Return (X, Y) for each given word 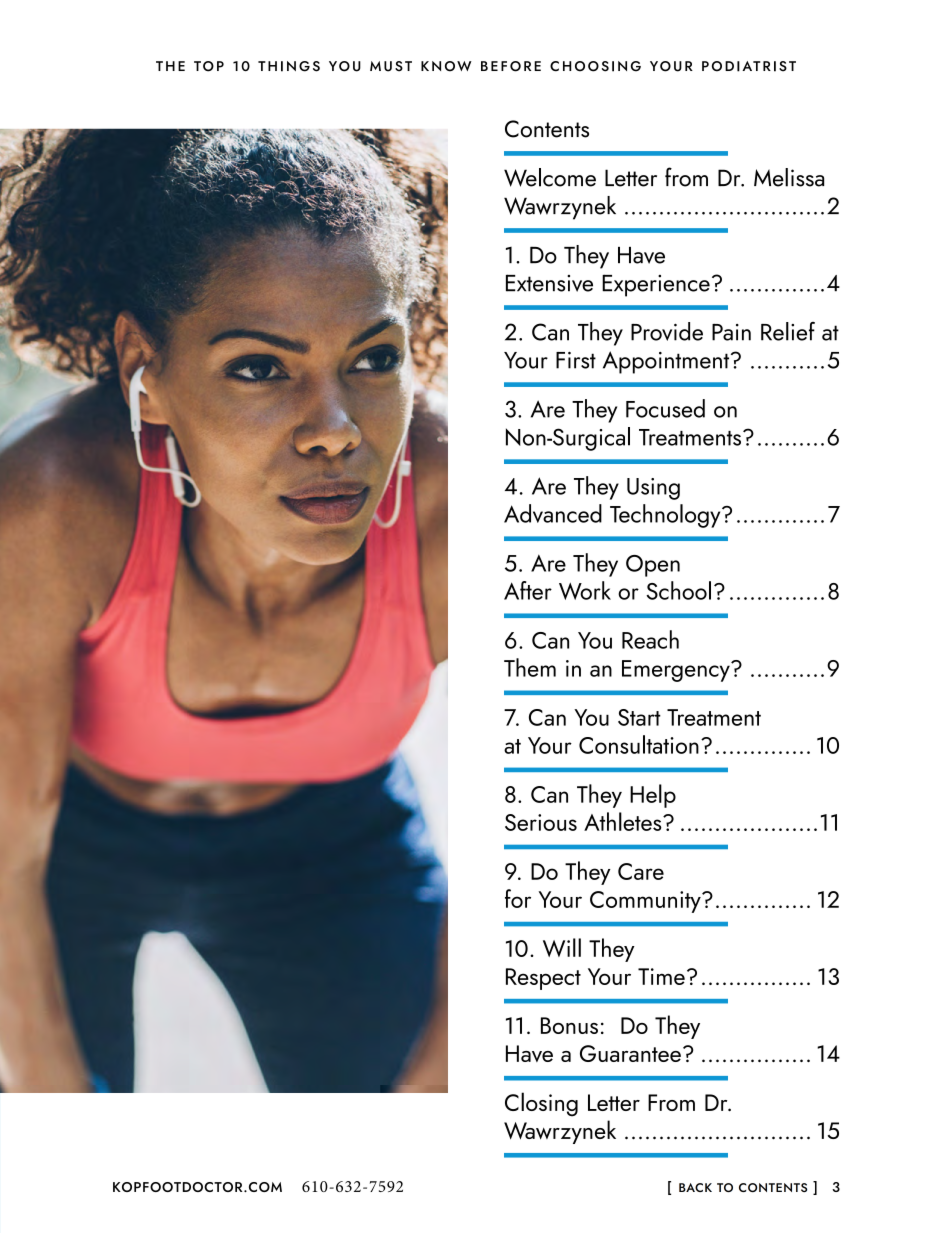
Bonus (569, 1025)
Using (653, 489)
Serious (541, 822)
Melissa (789, 177)
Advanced (553, 513)
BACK (695, 1187)
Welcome (550, 177)
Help (653, 796)
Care (641, 871)
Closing (541, 1104)
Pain (731, 332)
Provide (667, 331)
